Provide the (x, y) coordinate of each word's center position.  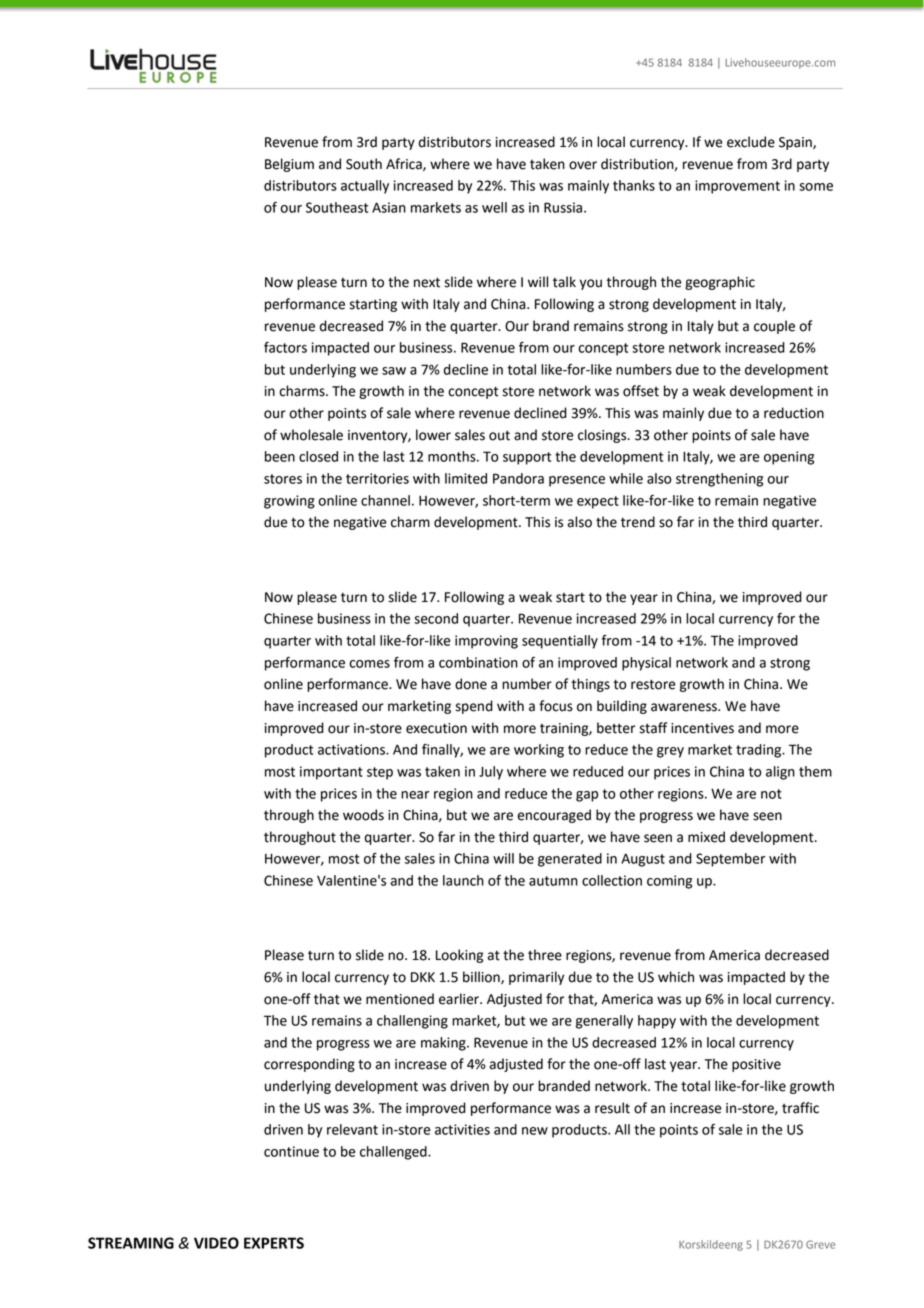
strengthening (719, 480)
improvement (737, 187)
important (331, 773)
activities (462, 1129)
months (453, 456)
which (676, 977)
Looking (459, 956)
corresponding (309, 1065)
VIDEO (216, 1243)
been (280, 456)
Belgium (289, 165)
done (471, 684)
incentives (702, 728)
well (494, 207)
